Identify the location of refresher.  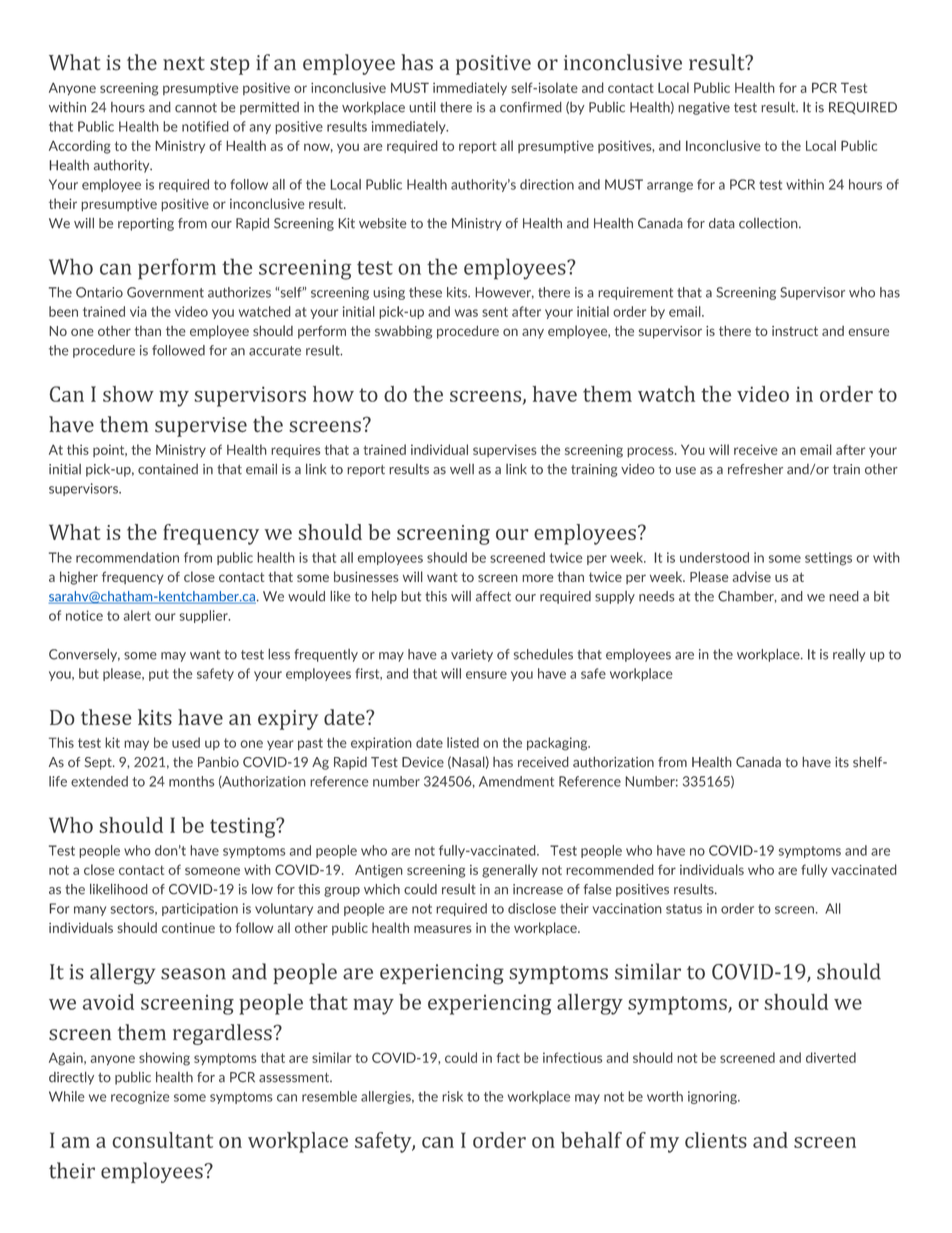
(755, 469).
